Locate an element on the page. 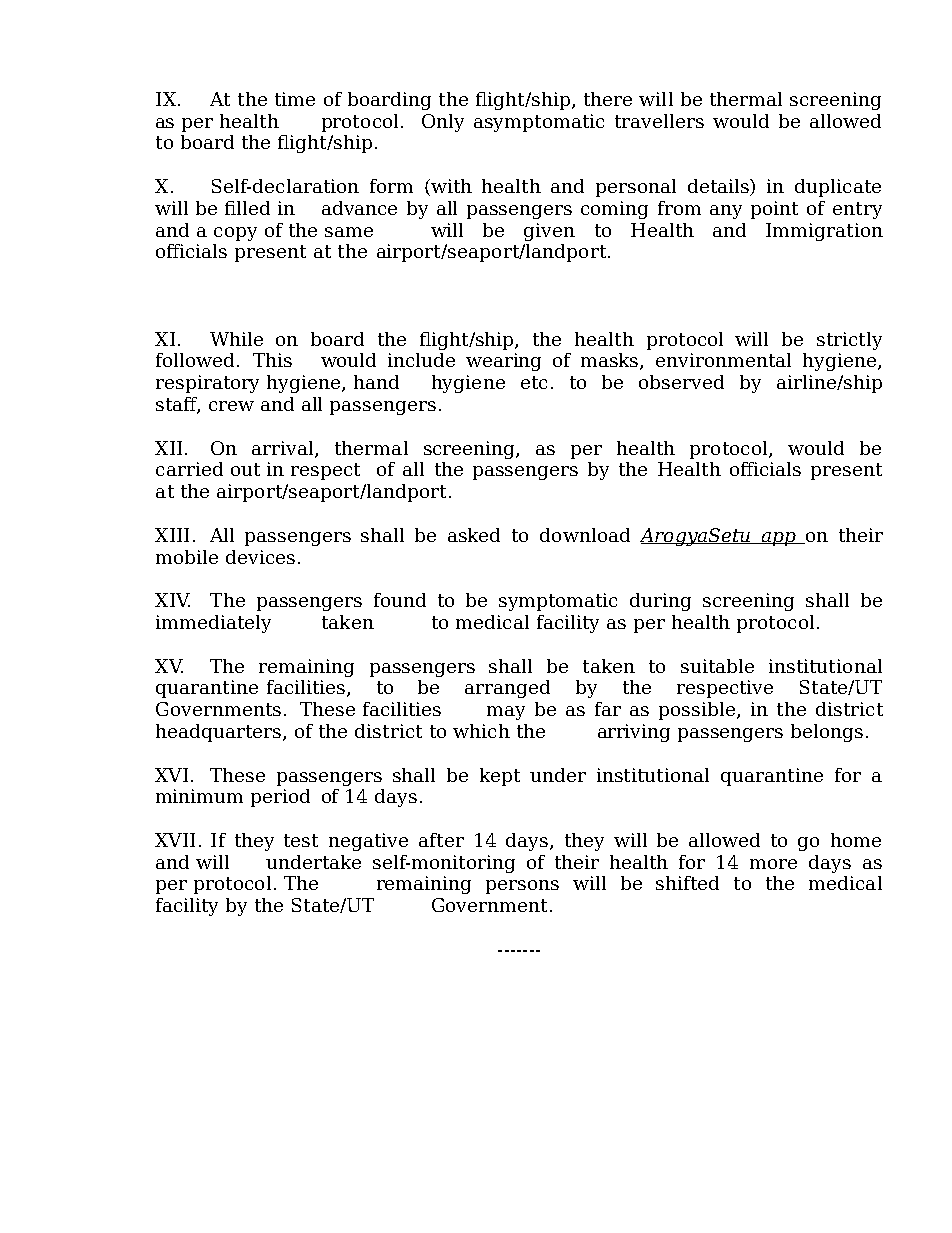  immediately is located at coordinates (213, 624).
